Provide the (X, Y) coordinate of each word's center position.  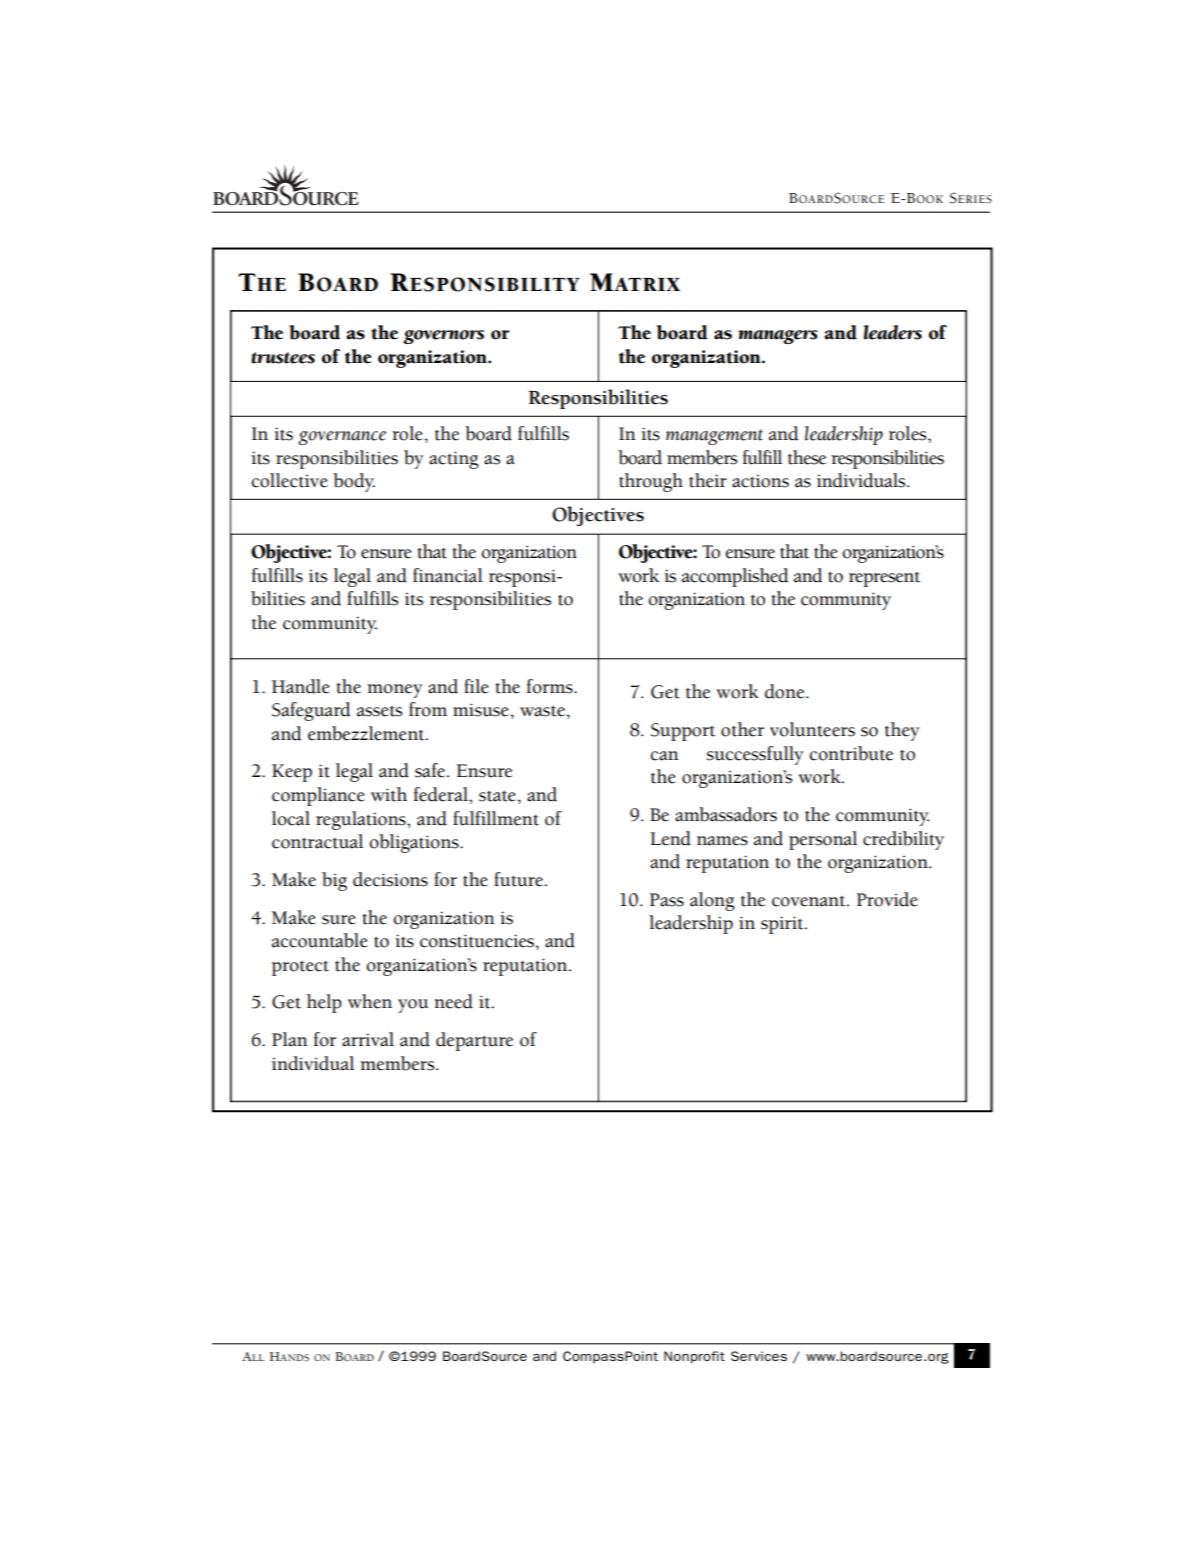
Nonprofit (694, 1357)
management (714, 437)
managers (778, 337)
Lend (670, 838)
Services (759, 1356)
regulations (362, 820)
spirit (783, 925)
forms (551, 686)
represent (884, 579)
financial (448, 575)
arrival (368, 1039)
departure (474, 1041)
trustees (283, 358)
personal (823, 840)
